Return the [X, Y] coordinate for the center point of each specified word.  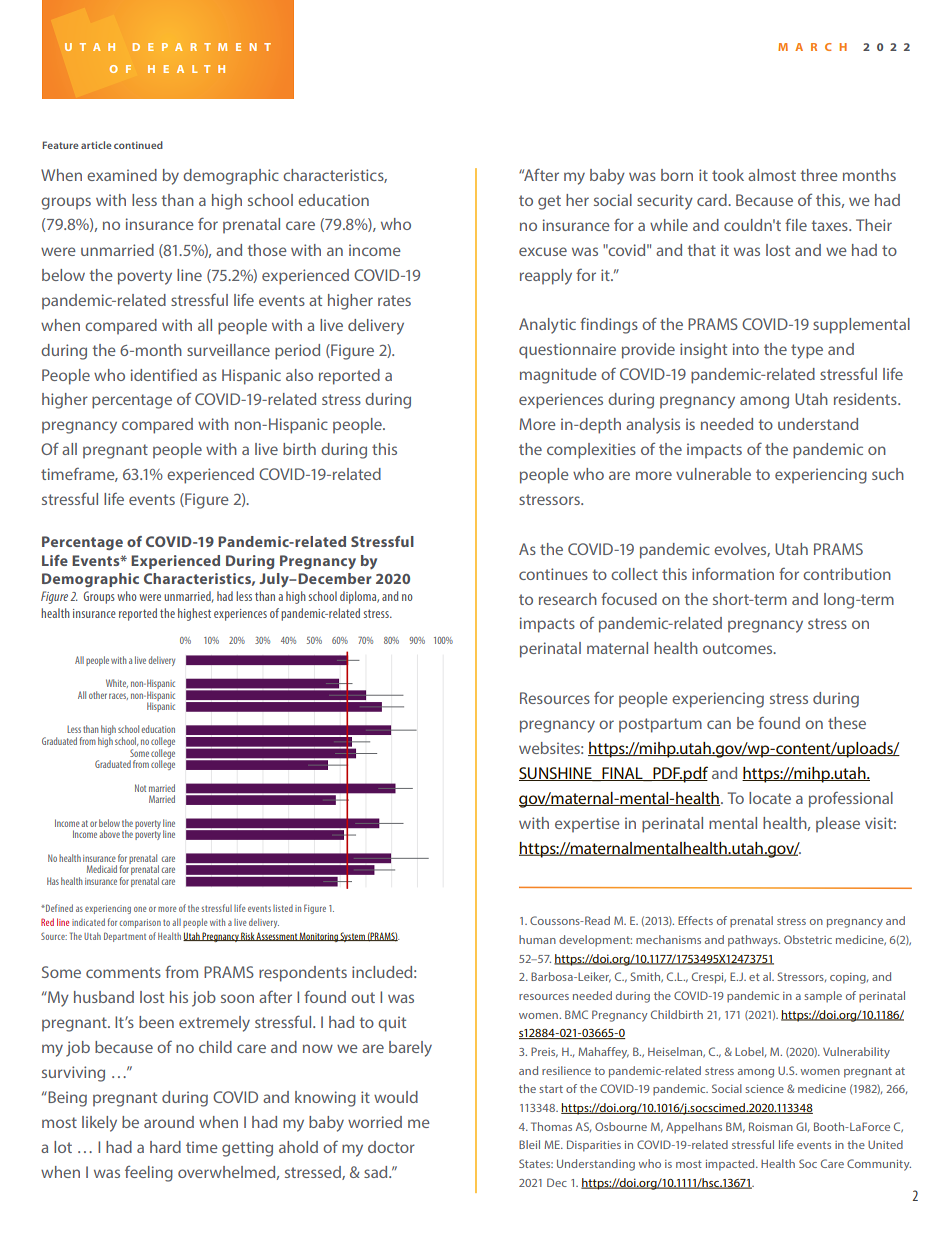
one [140, 909]
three [819, 175]
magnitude [558, 376]
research [568, 599]
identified [164, 374]
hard [165, 1147]
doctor [391, 1147]
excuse [543, 251]
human [537, 939]
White [117, 683]
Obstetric [808, 939]
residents [866, 399]
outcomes [739, 648]
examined [122, 175]
